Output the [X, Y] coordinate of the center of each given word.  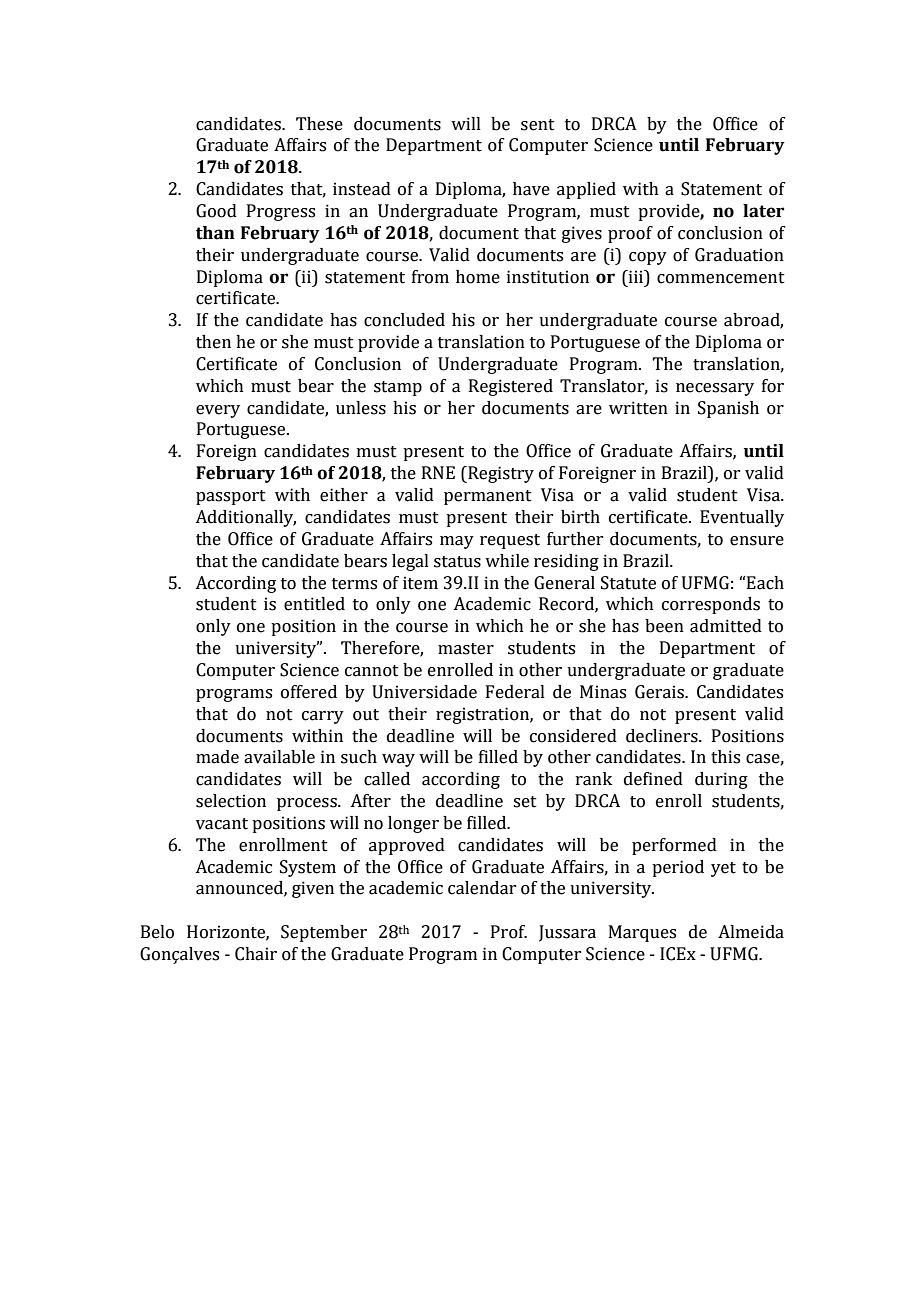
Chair [256, 954]
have [531, 189]
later [763, 211]
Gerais [660, 692]
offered [309, 692]
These [319, 124]
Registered [511, 387]
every [218, 411]
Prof [509, 932]
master [466, 649]
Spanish [728, 409]
